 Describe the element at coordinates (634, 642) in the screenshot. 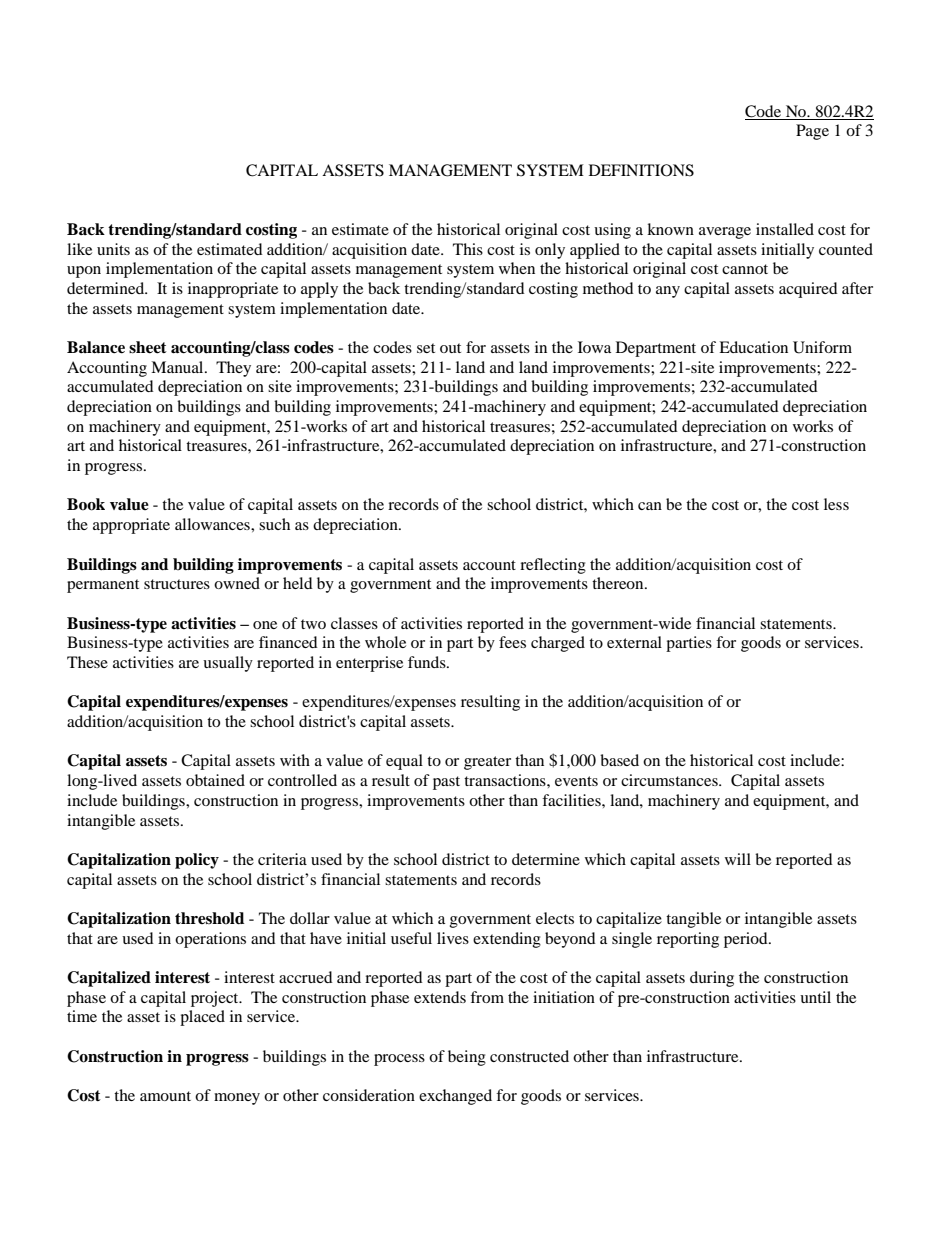

I see `external` at that location.
